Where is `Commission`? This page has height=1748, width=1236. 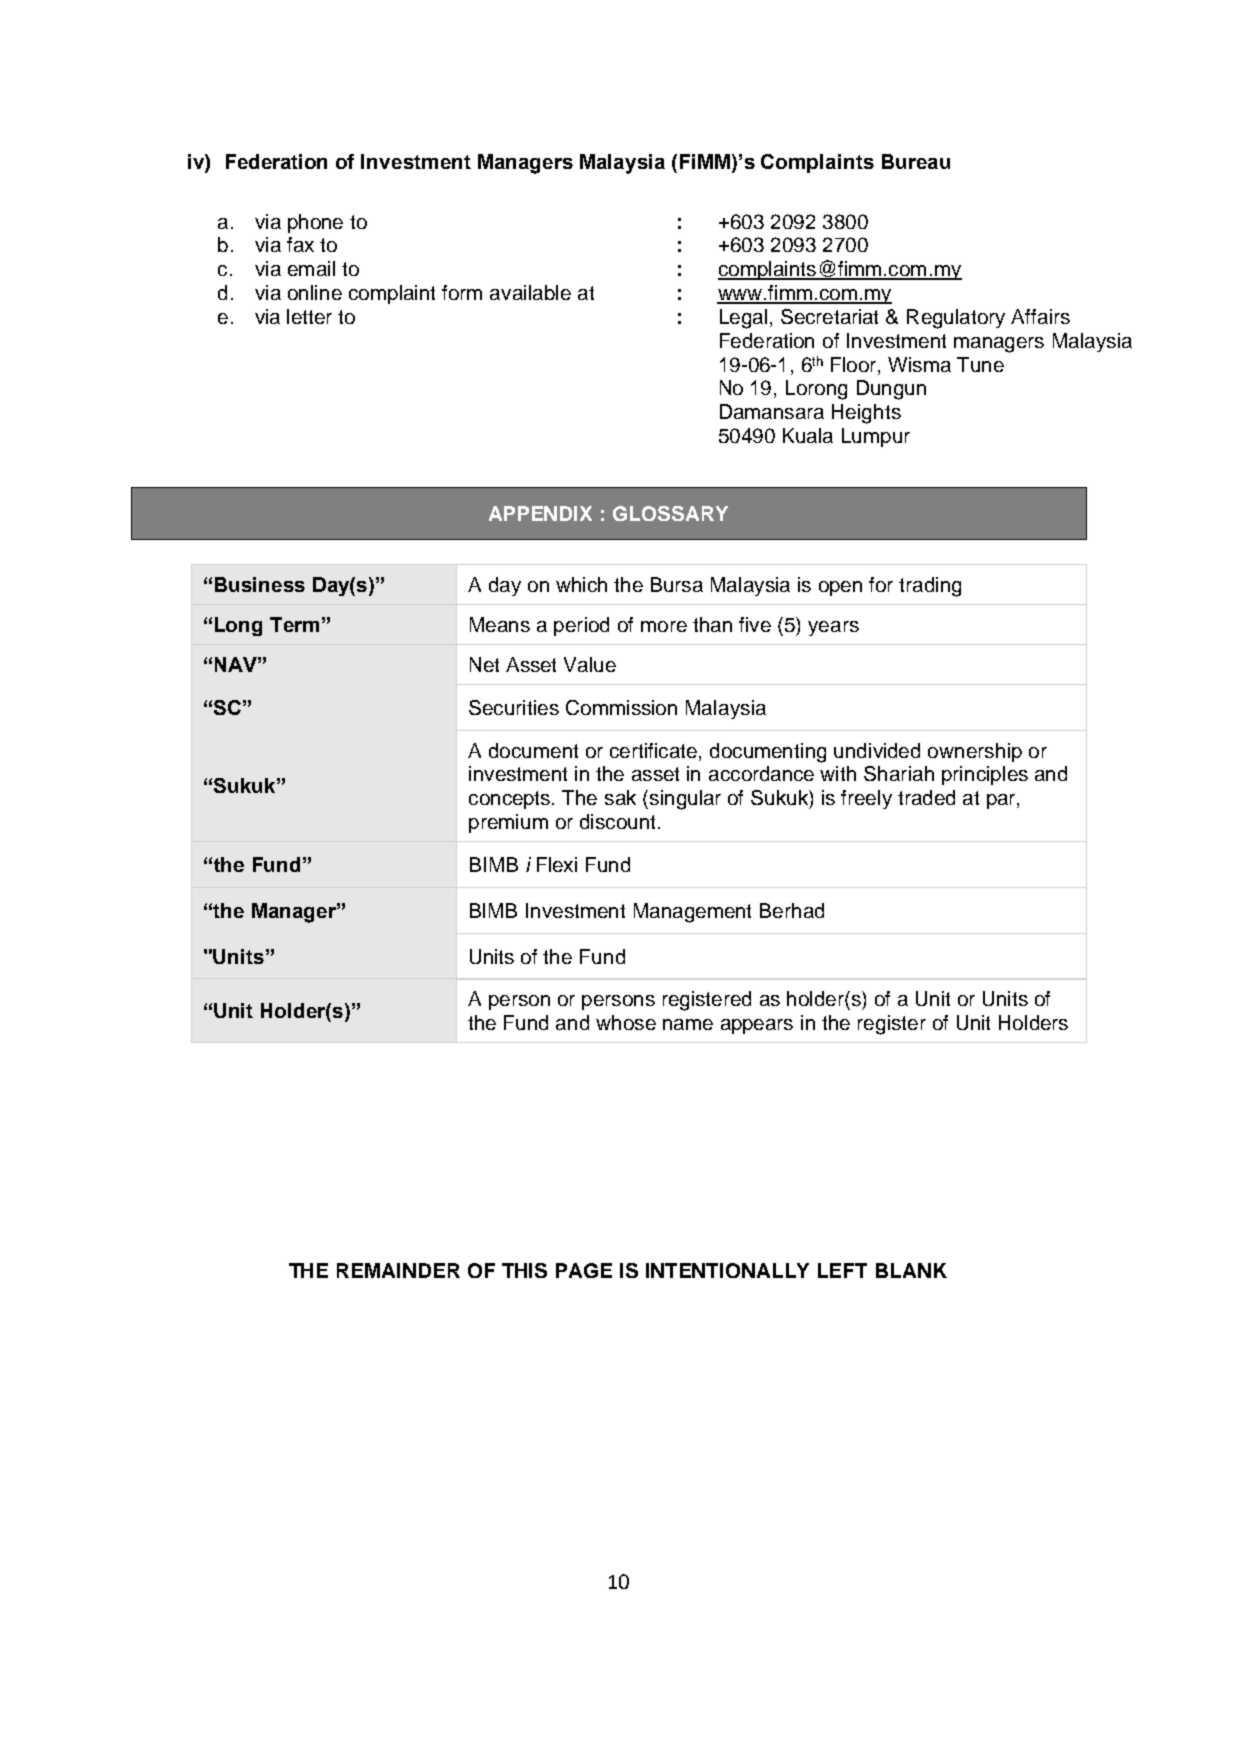
Commission is located at coordinates (621, 707).
